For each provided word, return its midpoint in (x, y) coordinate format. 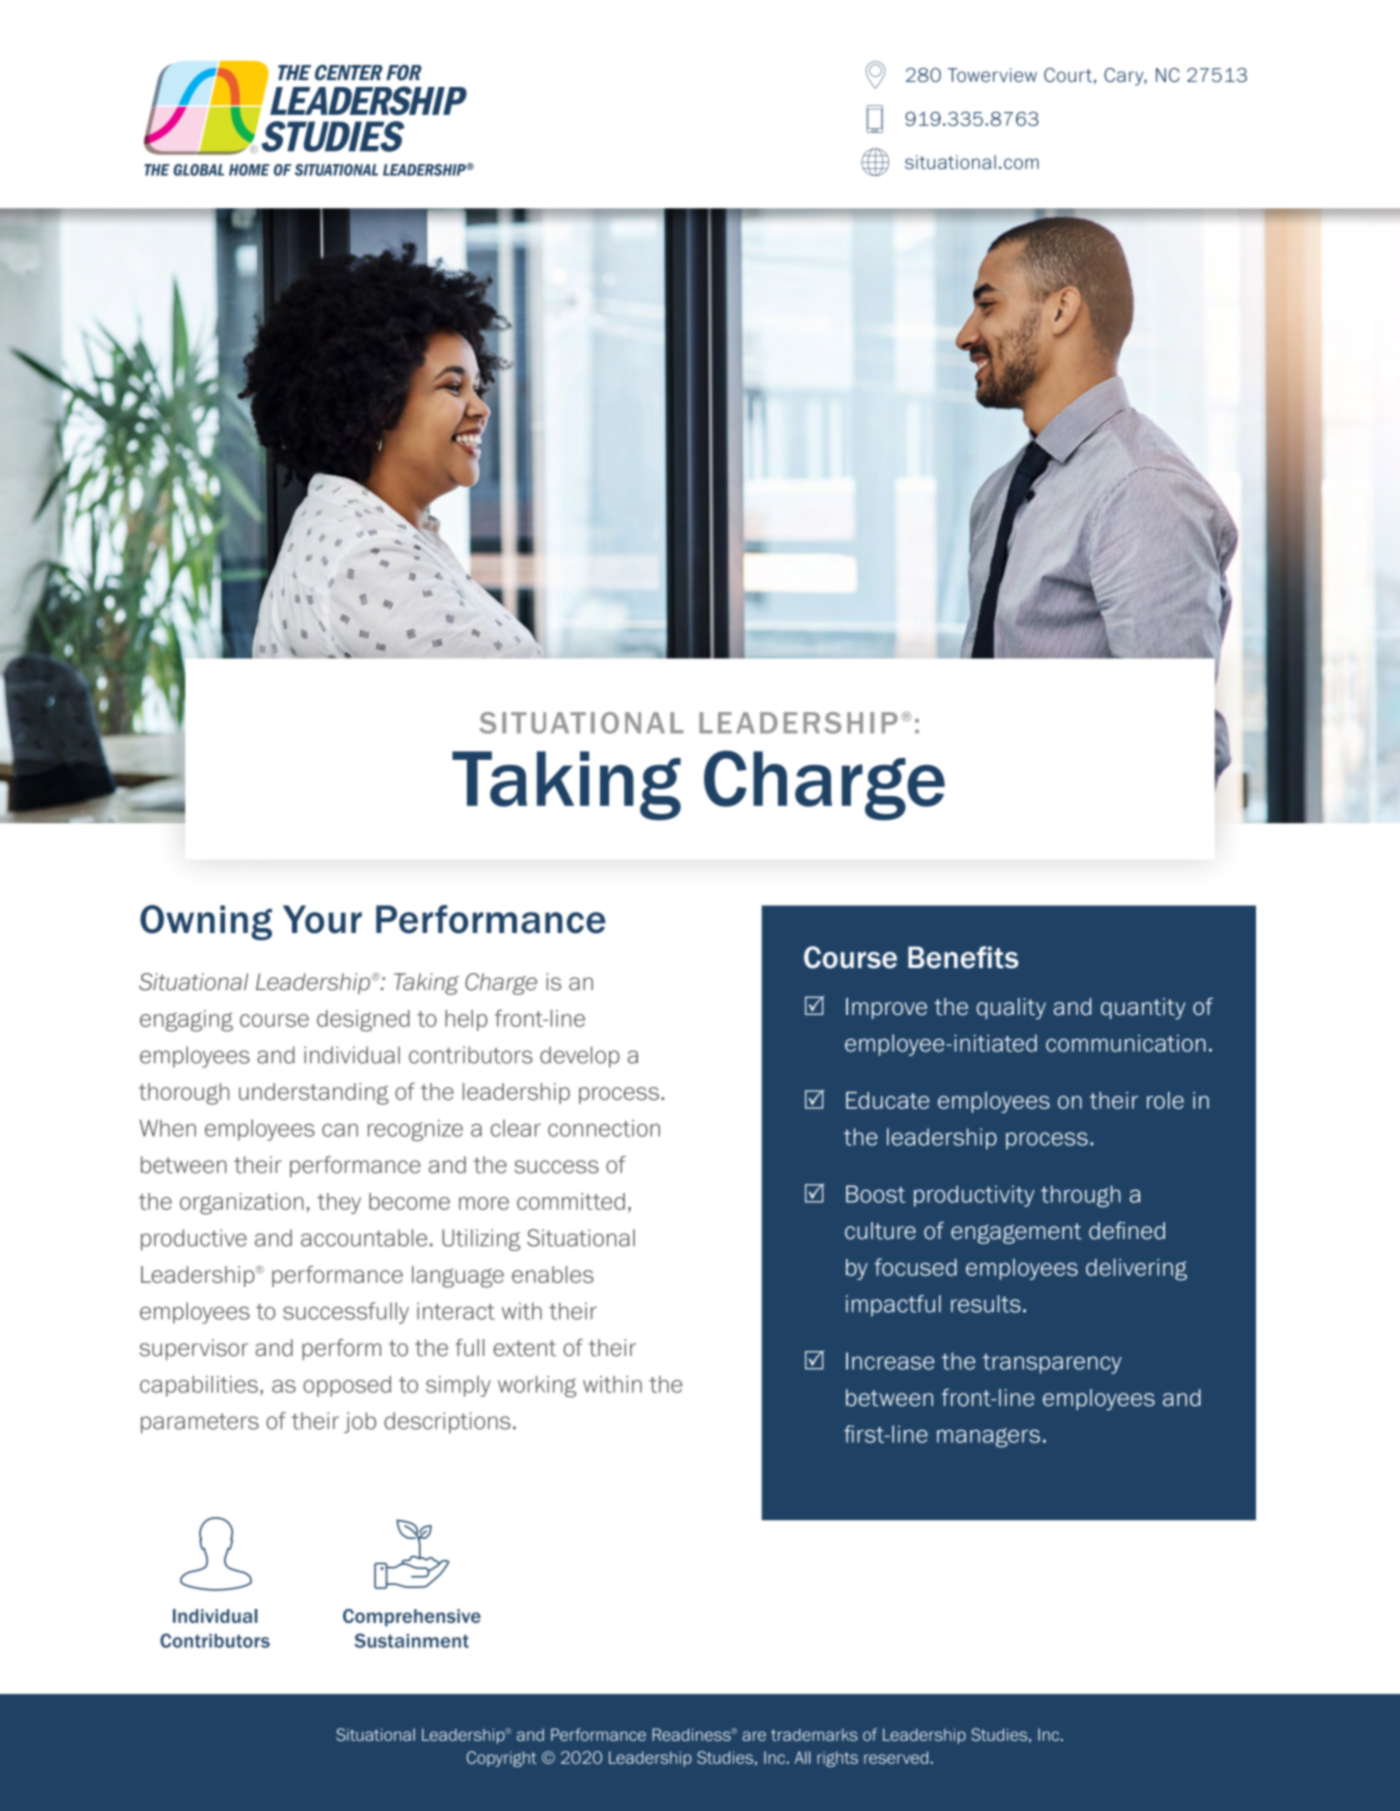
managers (988, 1438)
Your (322, 919)
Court (1068, 75)
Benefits (963, 957)
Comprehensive (412, 1618)
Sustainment (411, 1640)
